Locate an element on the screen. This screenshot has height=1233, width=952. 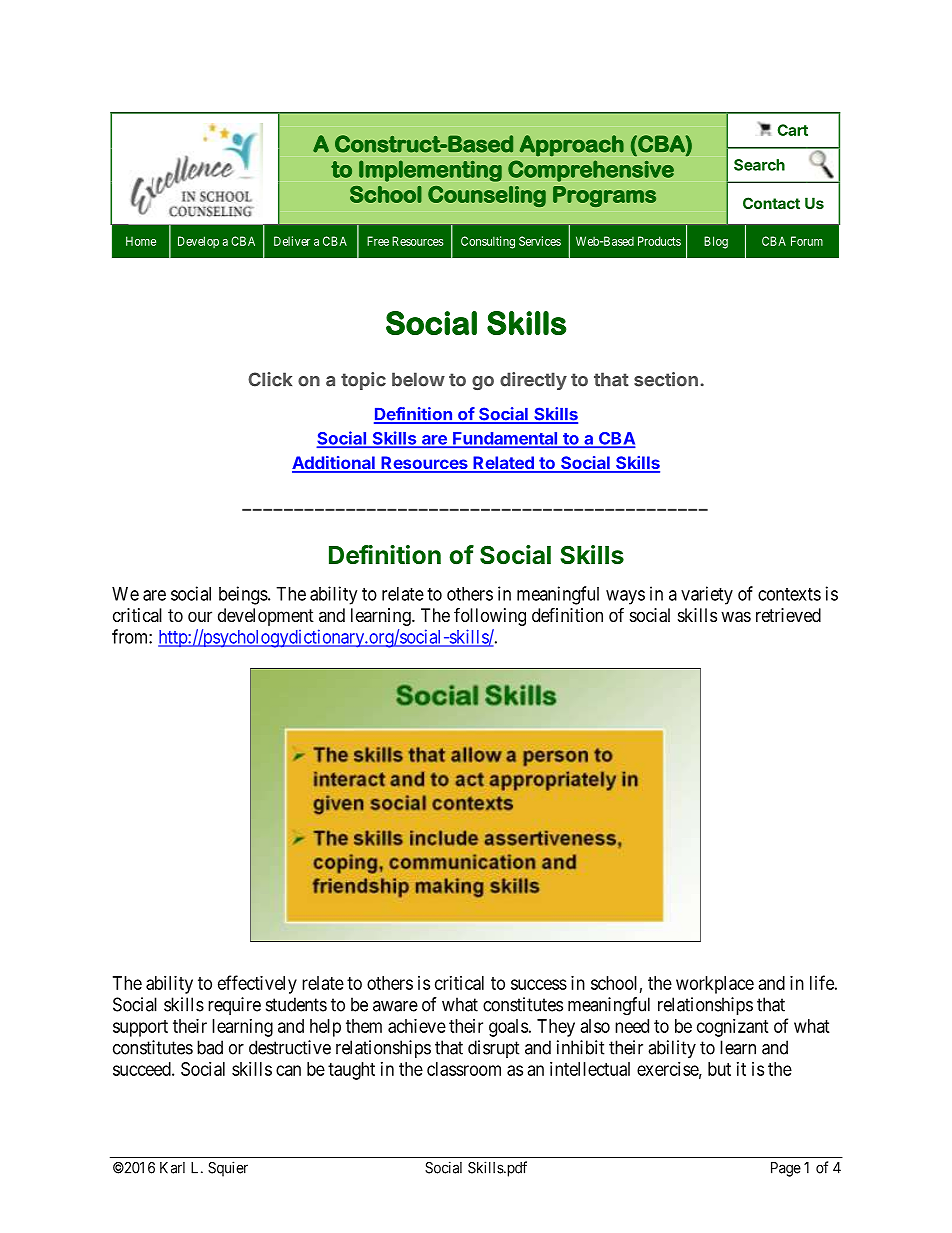
Deliver is located at coordinates (292, 241).
